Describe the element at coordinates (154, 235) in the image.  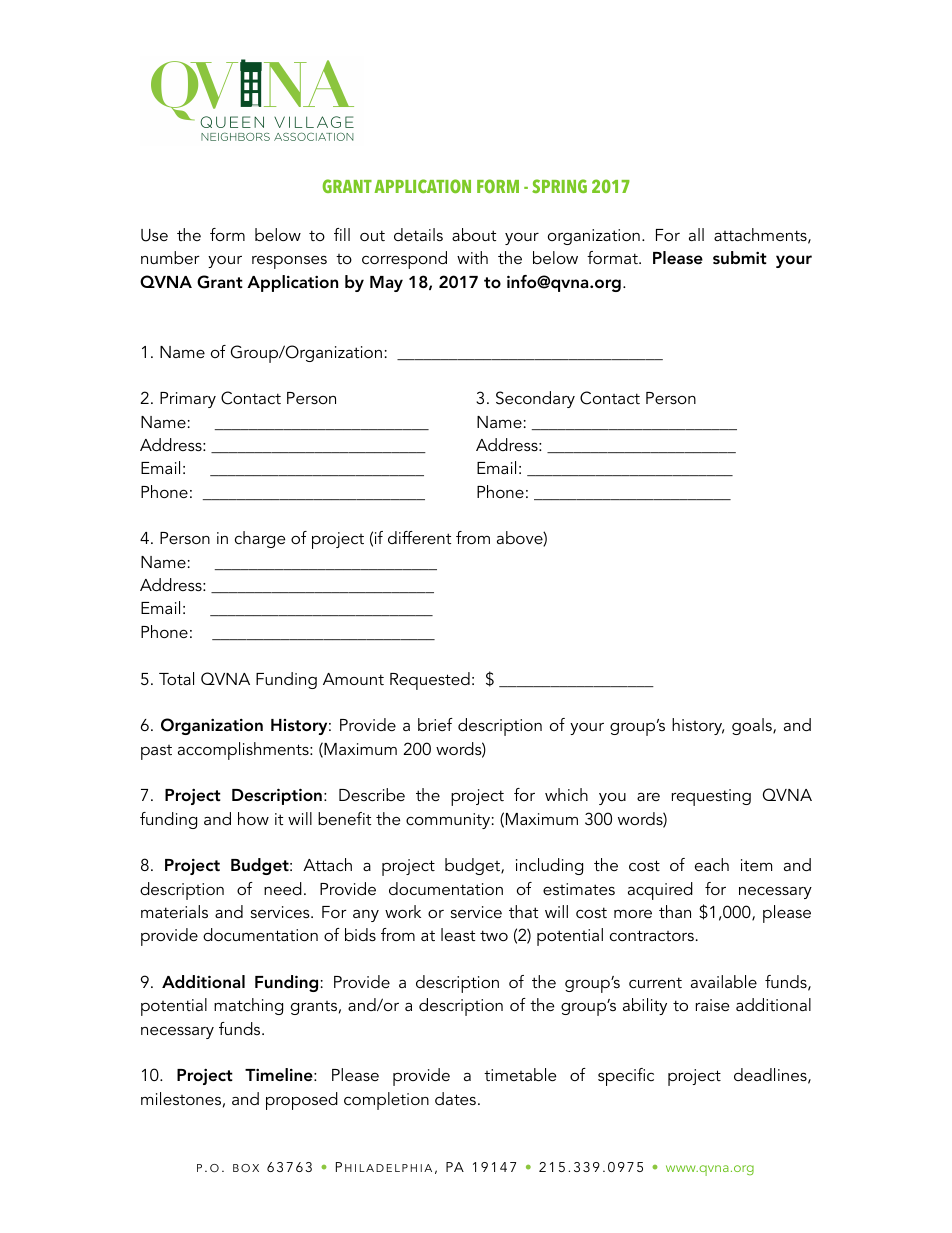
I see `Use` at that location.
